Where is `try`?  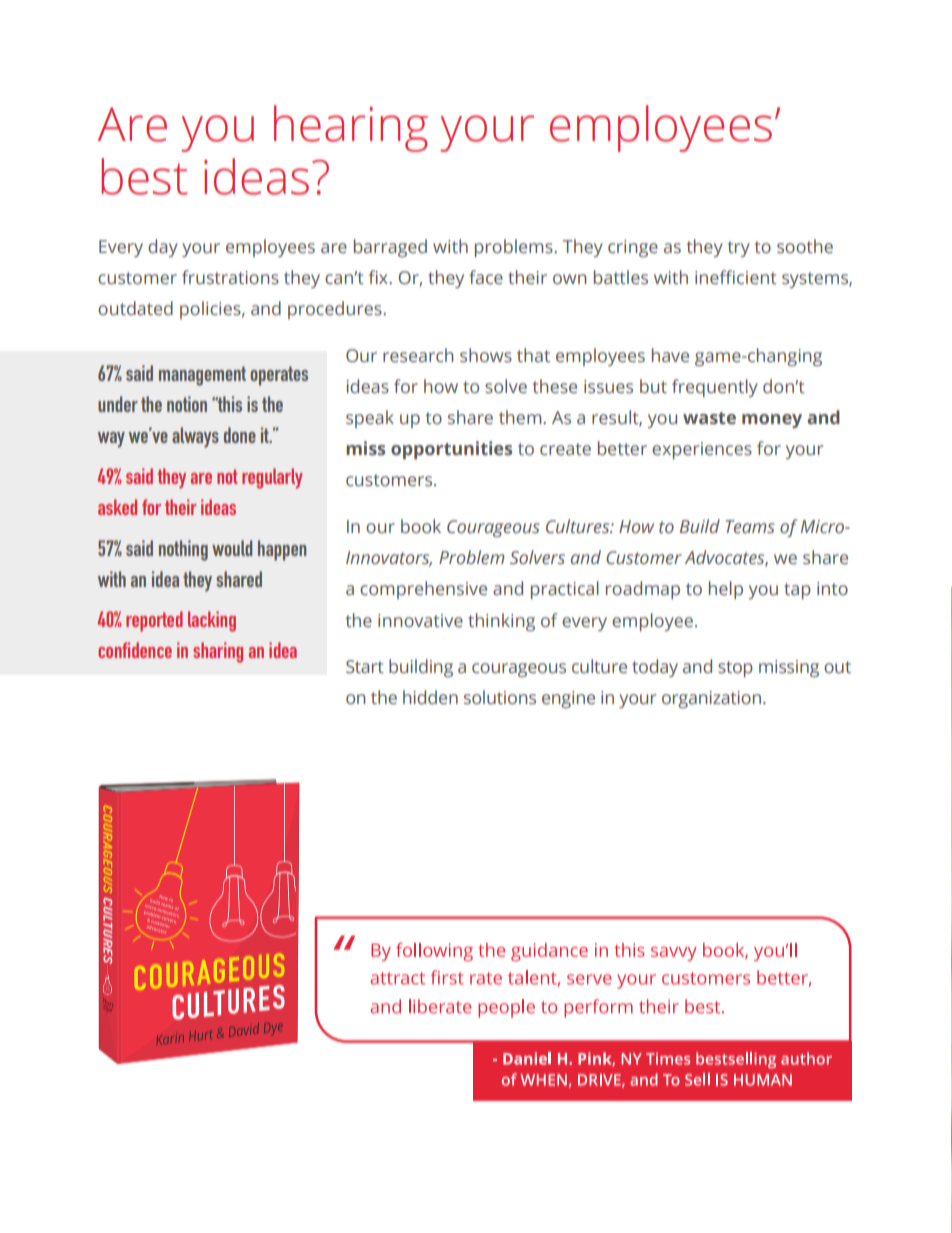
try is located at coordinates (739, 249).
